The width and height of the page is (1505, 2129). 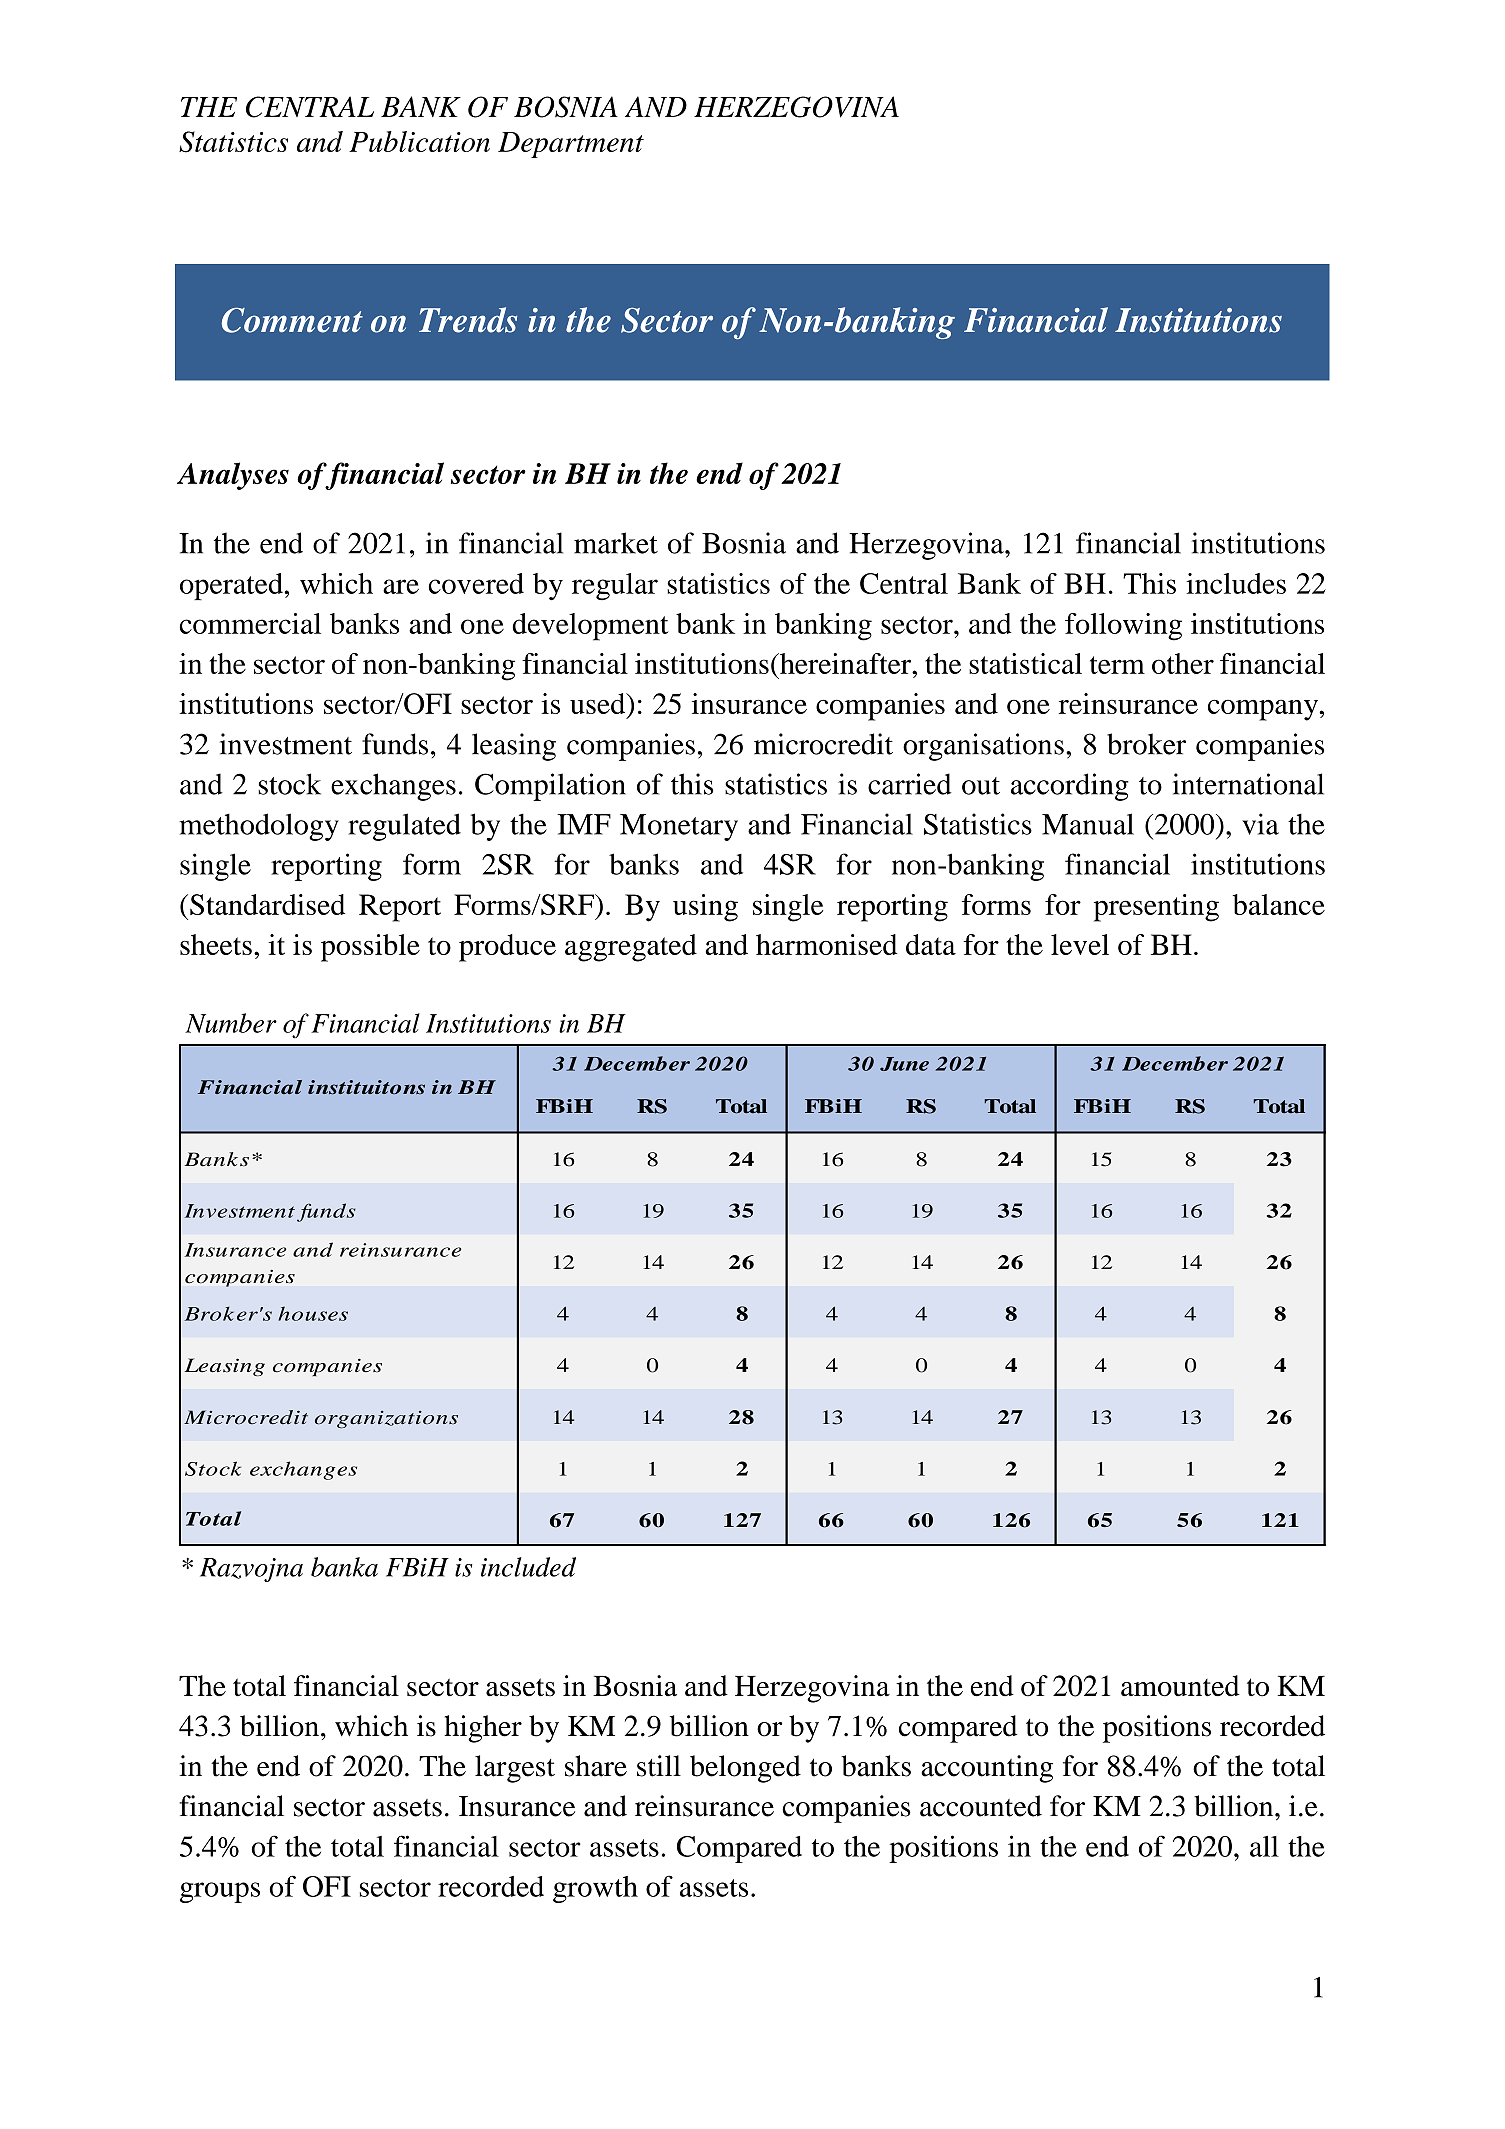 What do you see at coordinates (1264, 1846) in the page?
I see `all` at bounding box center [1264, 1846].
